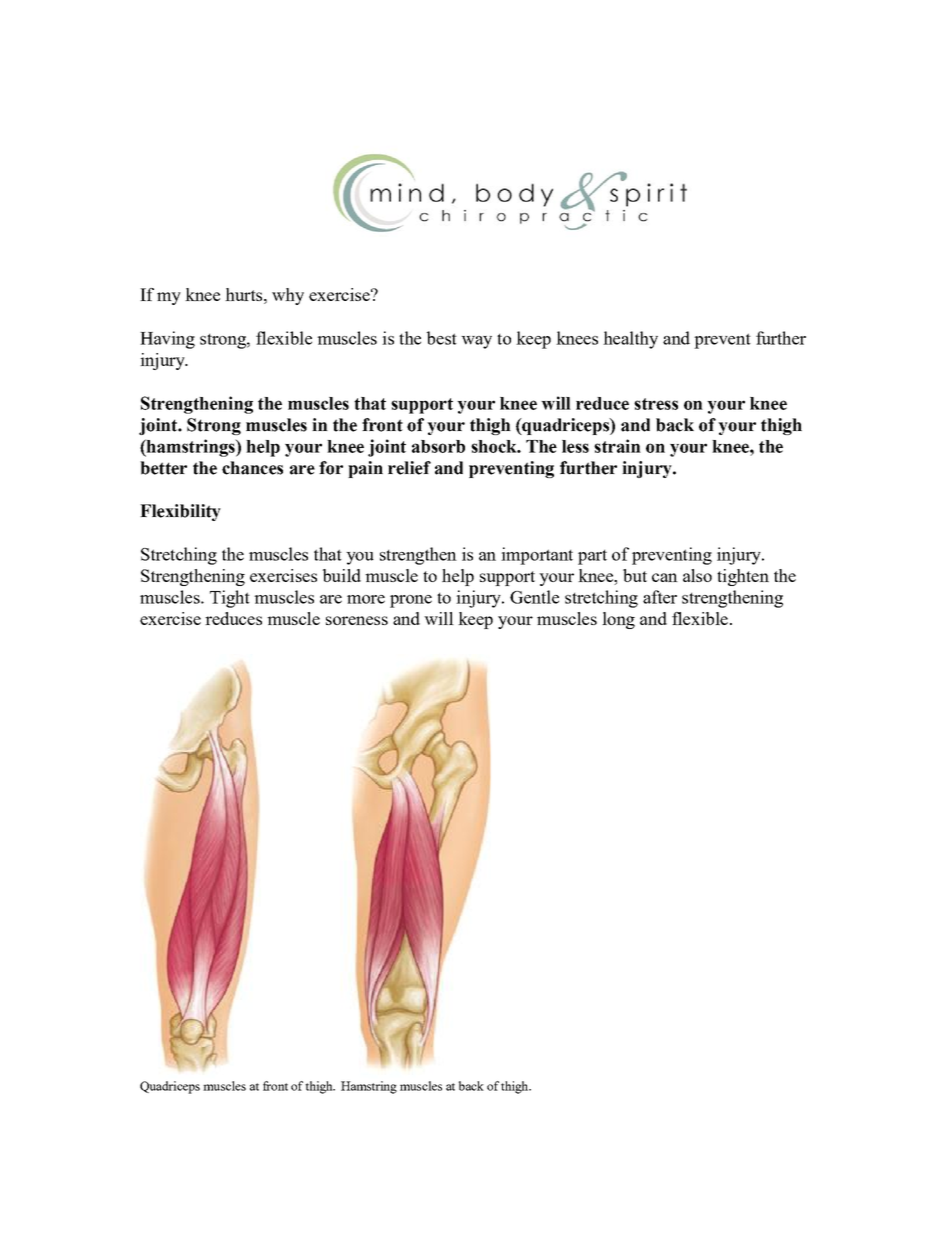 This screenshot has height=1233, width=952. I want to click on chances, so click(252, 468).
